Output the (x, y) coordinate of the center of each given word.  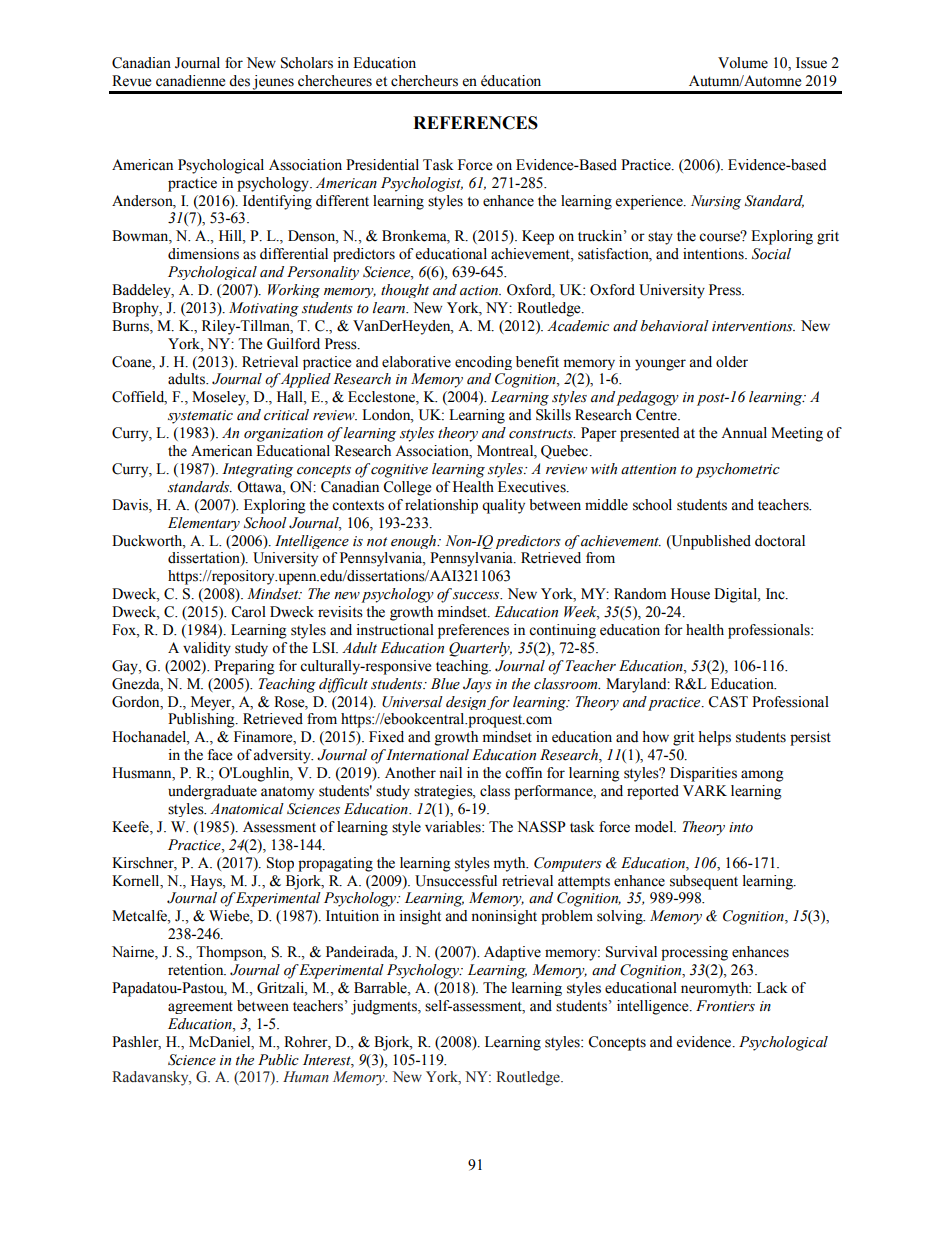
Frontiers (725, 1006)
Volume (743, 63)
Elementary (204, 524)
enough (415, 542)
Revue (131, 81)
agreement (200, 1008)
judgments (385, 1007)
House (690, 594)
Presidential (382, 165)
